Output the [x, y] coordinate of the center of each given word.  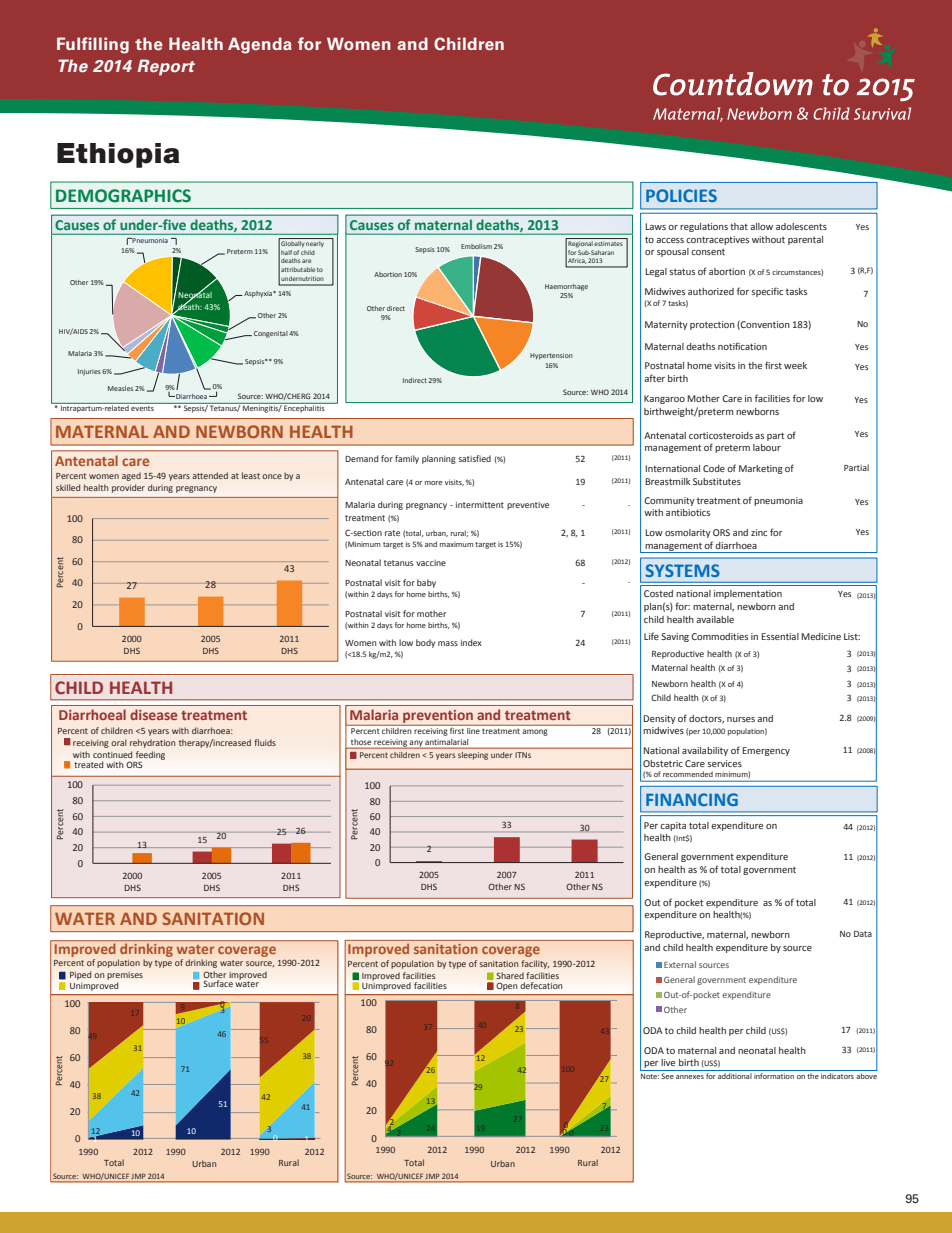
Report [166, 67]
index [471, 642]
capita [673, 826]
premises [125, 976]
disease [153, 714]
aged [131, 476]
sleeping [473, 756]
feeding [150, 756]
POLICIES [681, 195]
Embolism [476, 246]
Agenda [259, 45]
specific [767, 292]
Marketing [761, 469]
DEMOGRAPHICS [123, 196]
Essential [780, 636]
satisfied [474, 458]
